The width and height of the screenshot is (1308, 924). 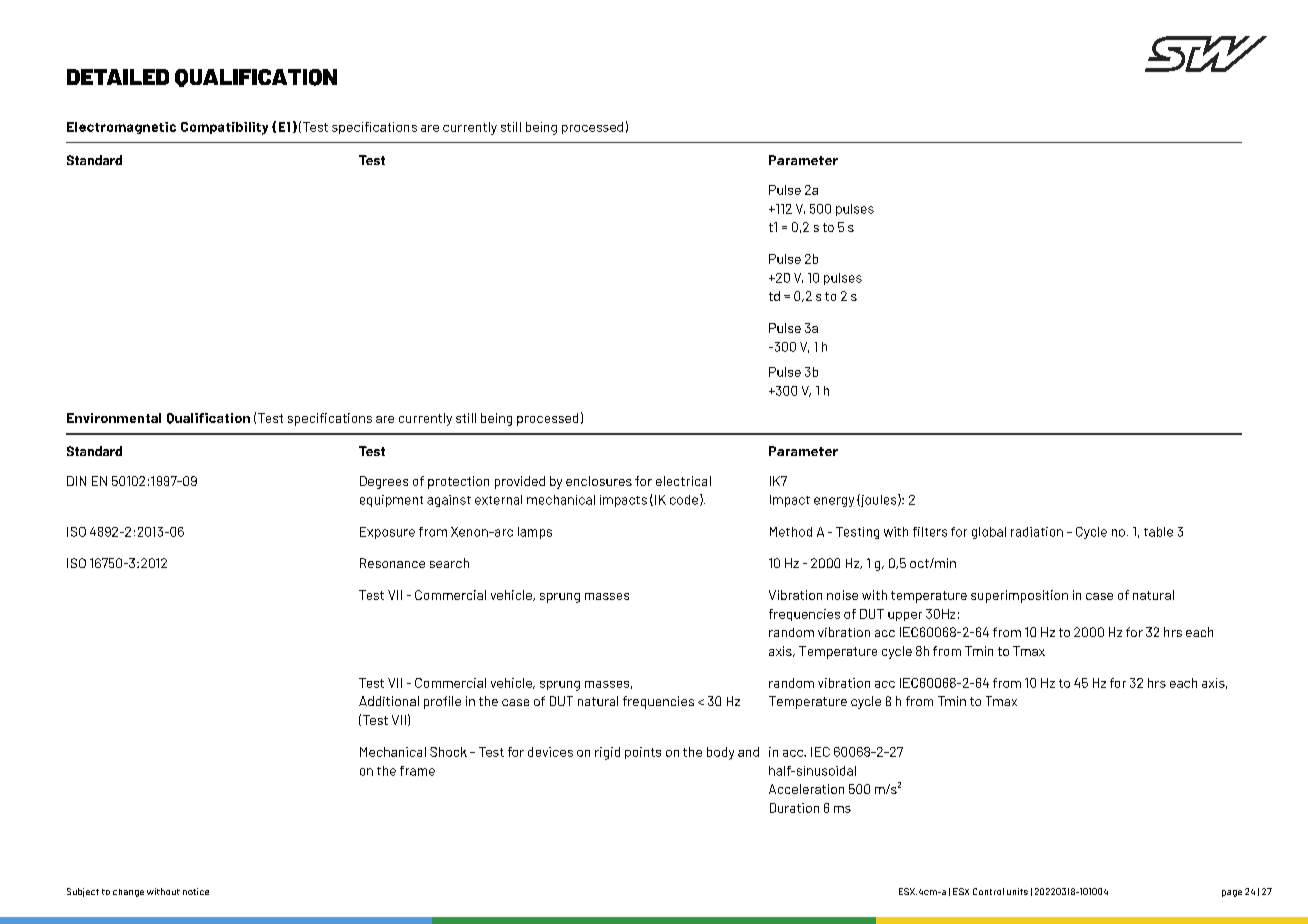 What do you see at coordinates (834, 502) in the screenshot?
I see `energy` at bounding box center [834, 502].
